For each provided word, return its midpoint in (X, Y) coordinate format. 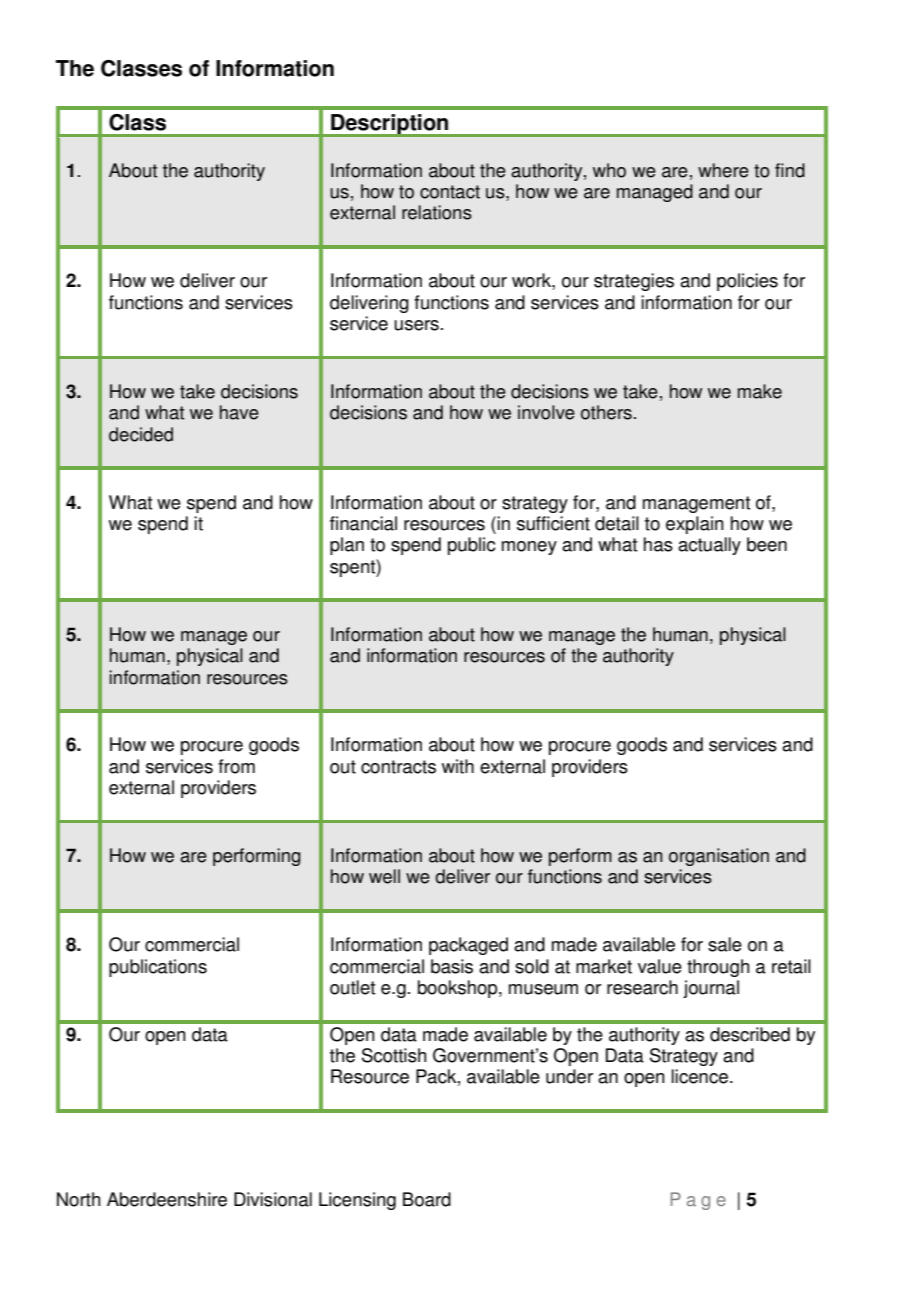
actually (709, 546)
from (236, 766)
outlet (352, 987)
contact (450, 192)
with (458, 766)
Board (427, 1199)
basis (452, 966)
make (760, 391)
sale (725, 944)
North (78, 1199)
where (723, 170)
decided (141, 434)
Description (390, 125)
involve (546, 412)
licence (700, 1076)
